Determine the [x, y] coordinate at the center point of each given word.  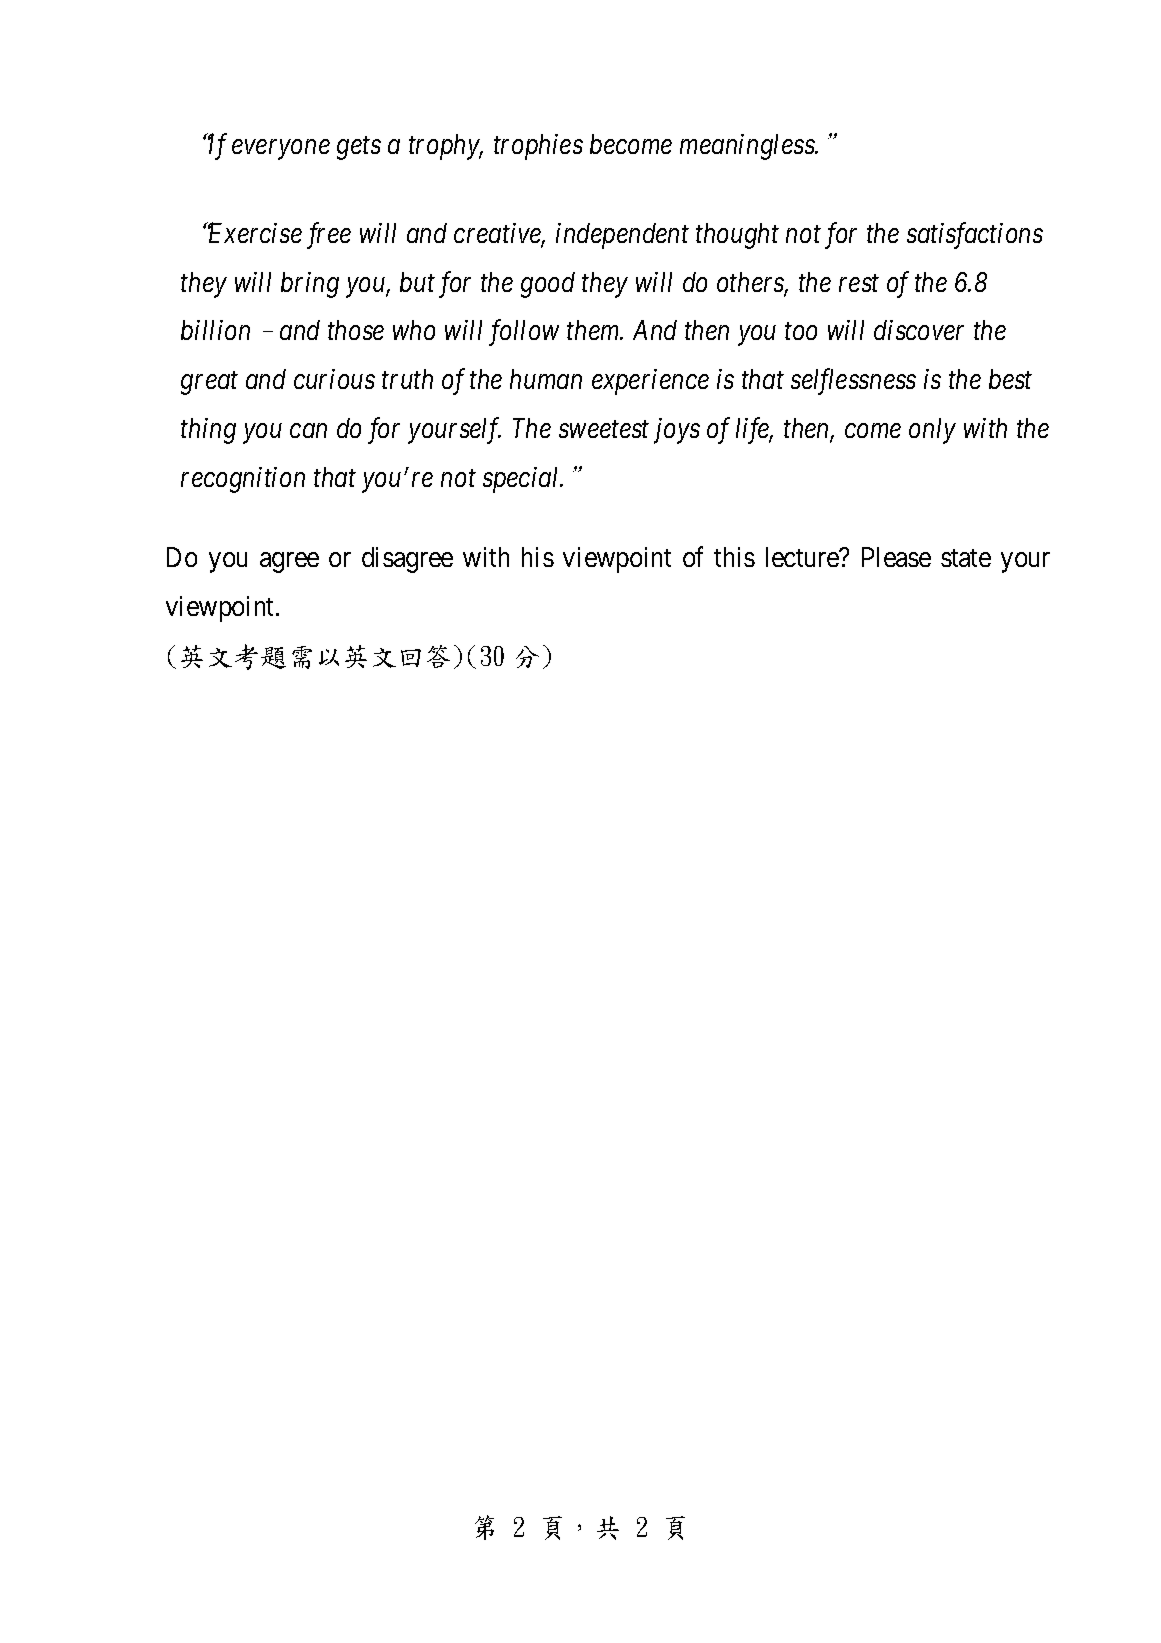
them [594, 330]
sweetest [604, 429]
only [932, 431]
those [356, 330]
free [329, 235]
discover [919, 330]
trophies [538, 147]
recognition [243, 480]
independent [622, 236]
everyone [281, 150]
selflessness [853, 382]
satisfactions [975, 235]
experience [650, 382]
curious [334, 379]
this [734, 557]
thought [737, 236]
